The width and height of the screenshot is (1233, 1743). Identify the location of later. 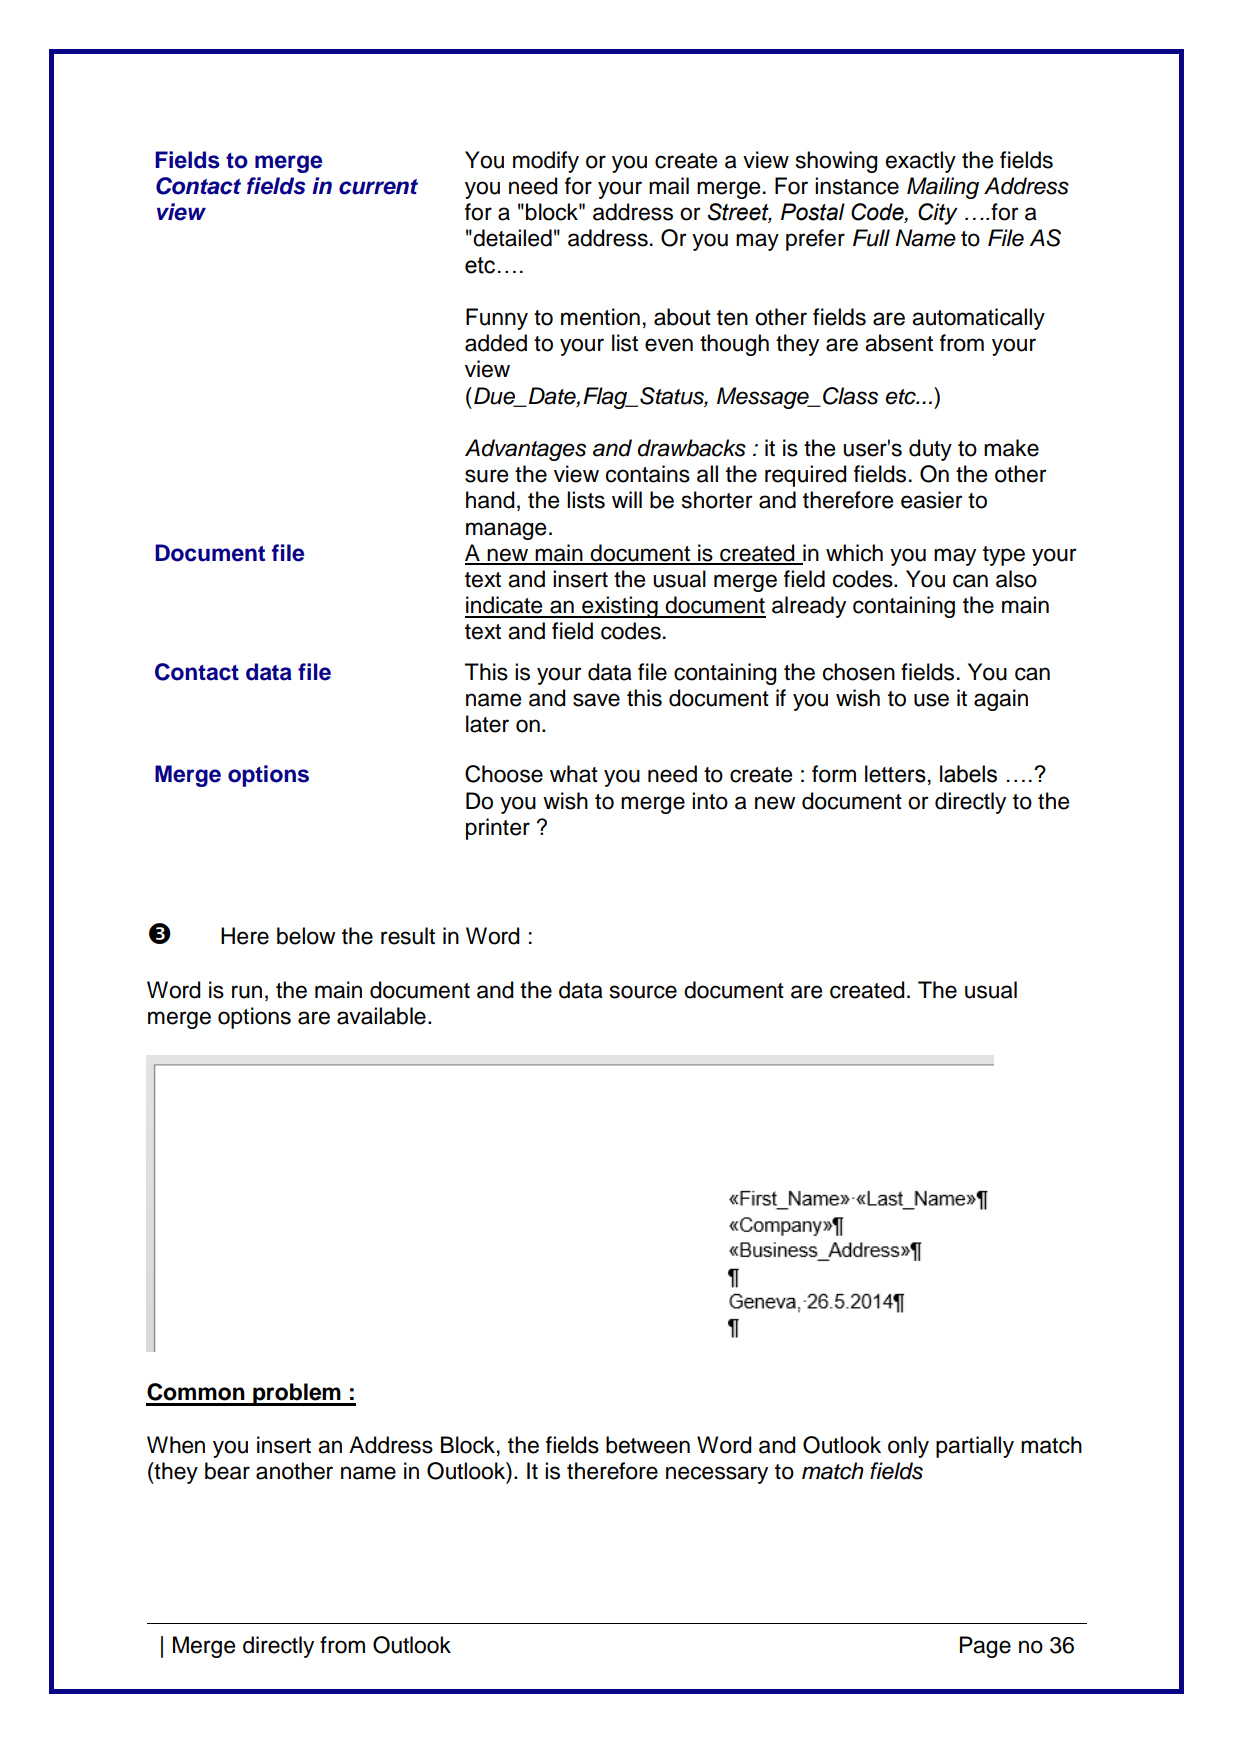
(487, 724).
